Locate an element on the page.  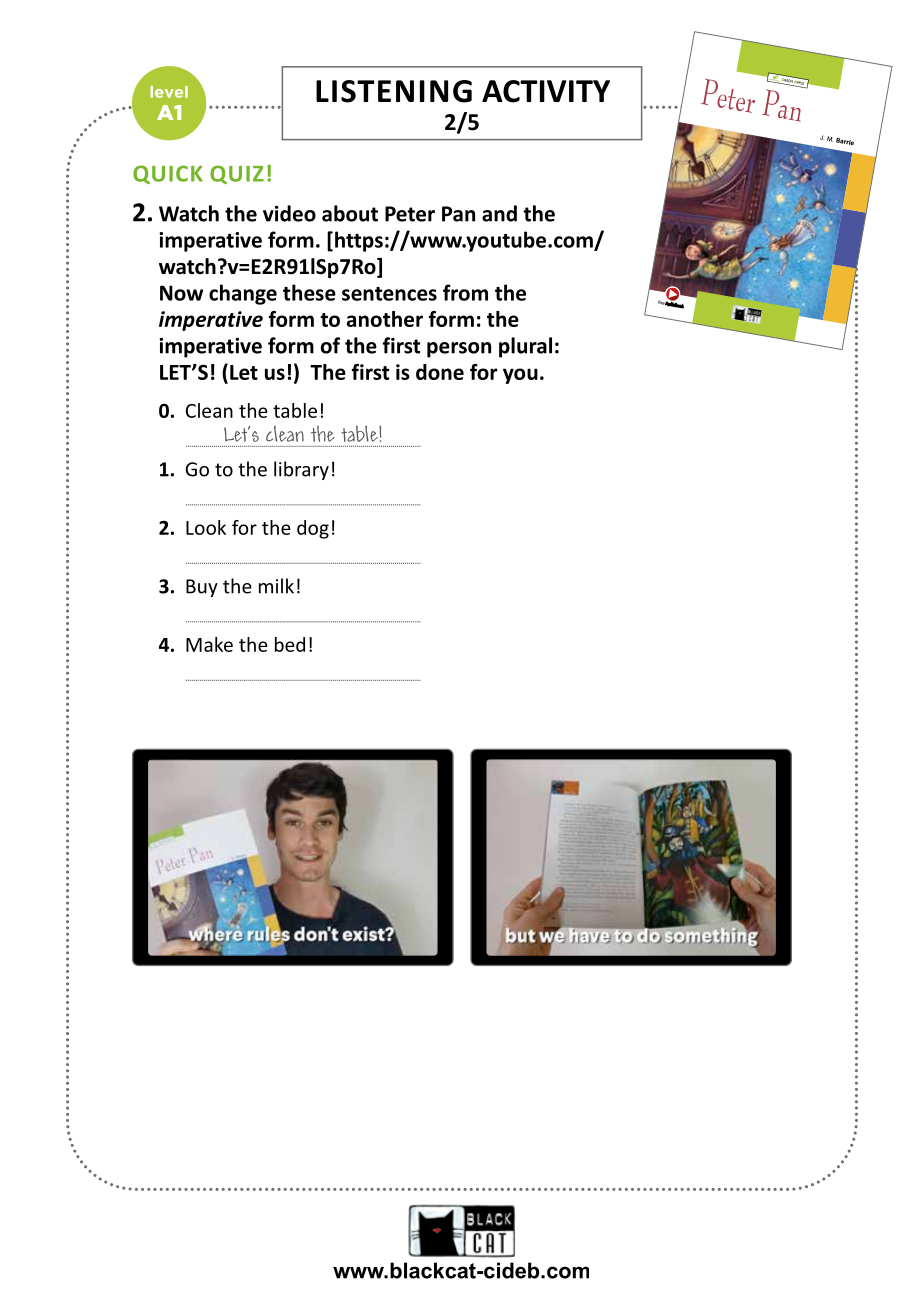
done is located at coordinates (440, 372).
